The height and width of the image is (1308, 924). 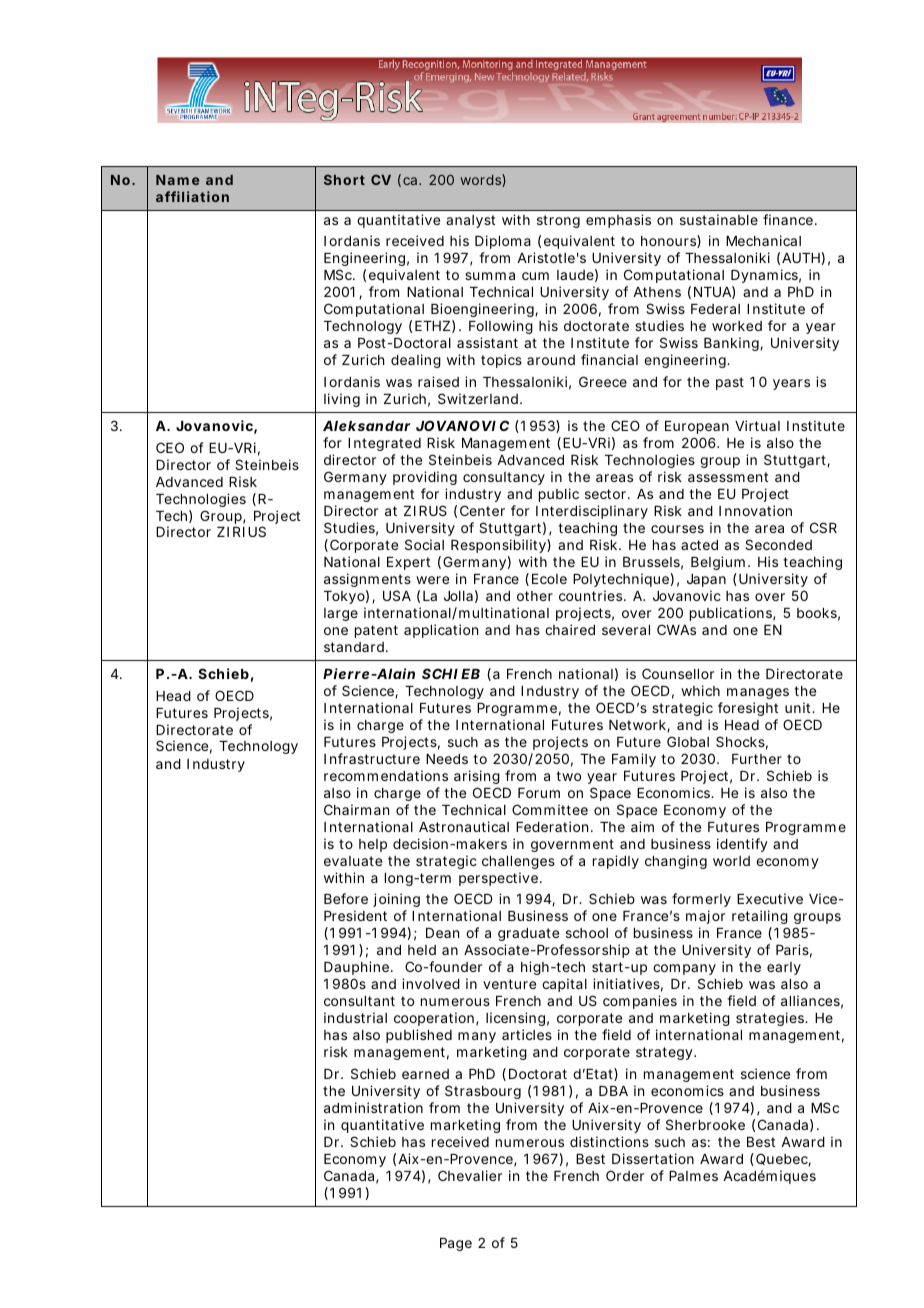 I want to click on Responsibility, so click(x=499, y=546).
